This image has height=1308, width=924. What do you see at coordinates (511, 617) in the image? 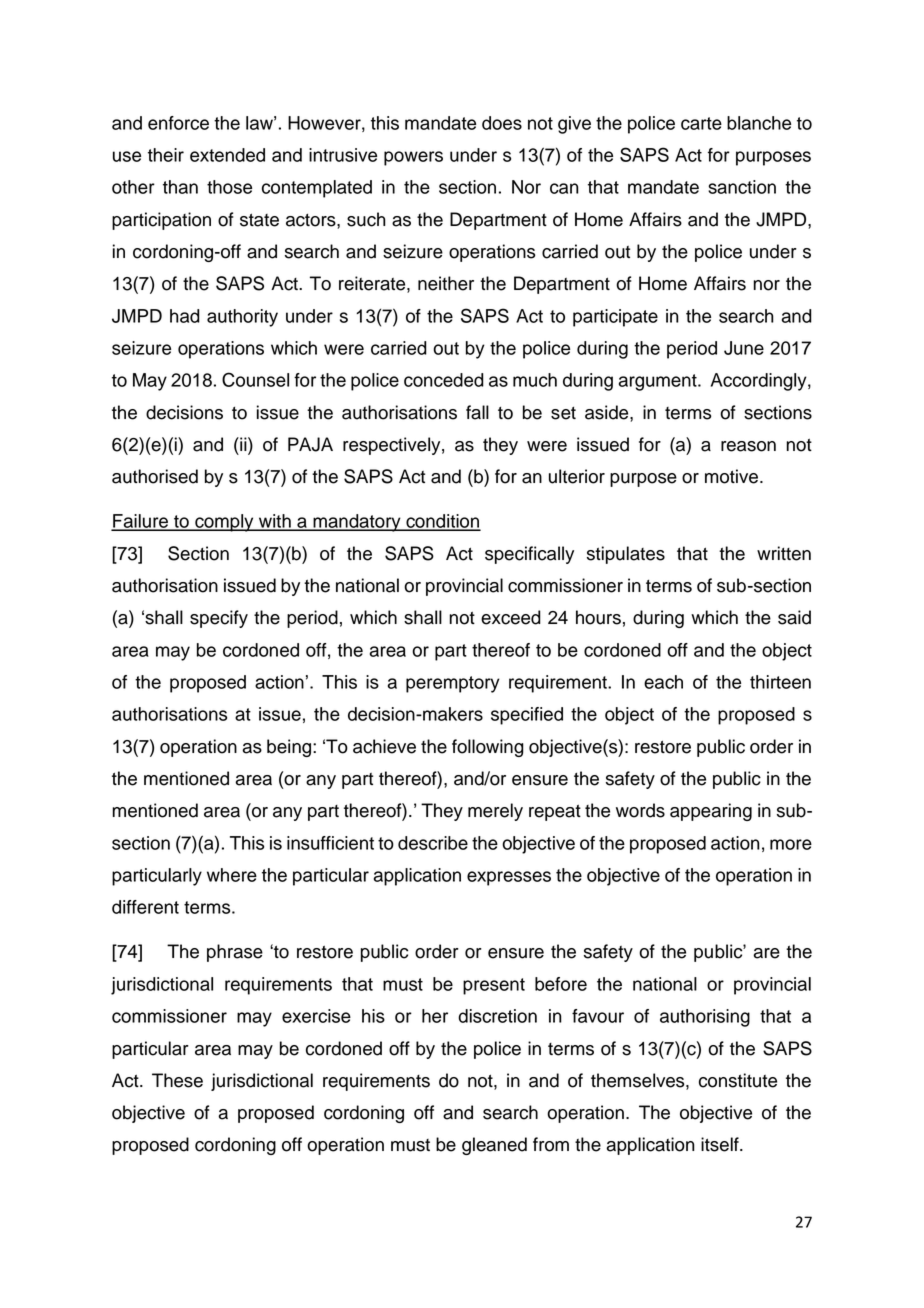
I see `exceed` at bounding box center [511, 617].
